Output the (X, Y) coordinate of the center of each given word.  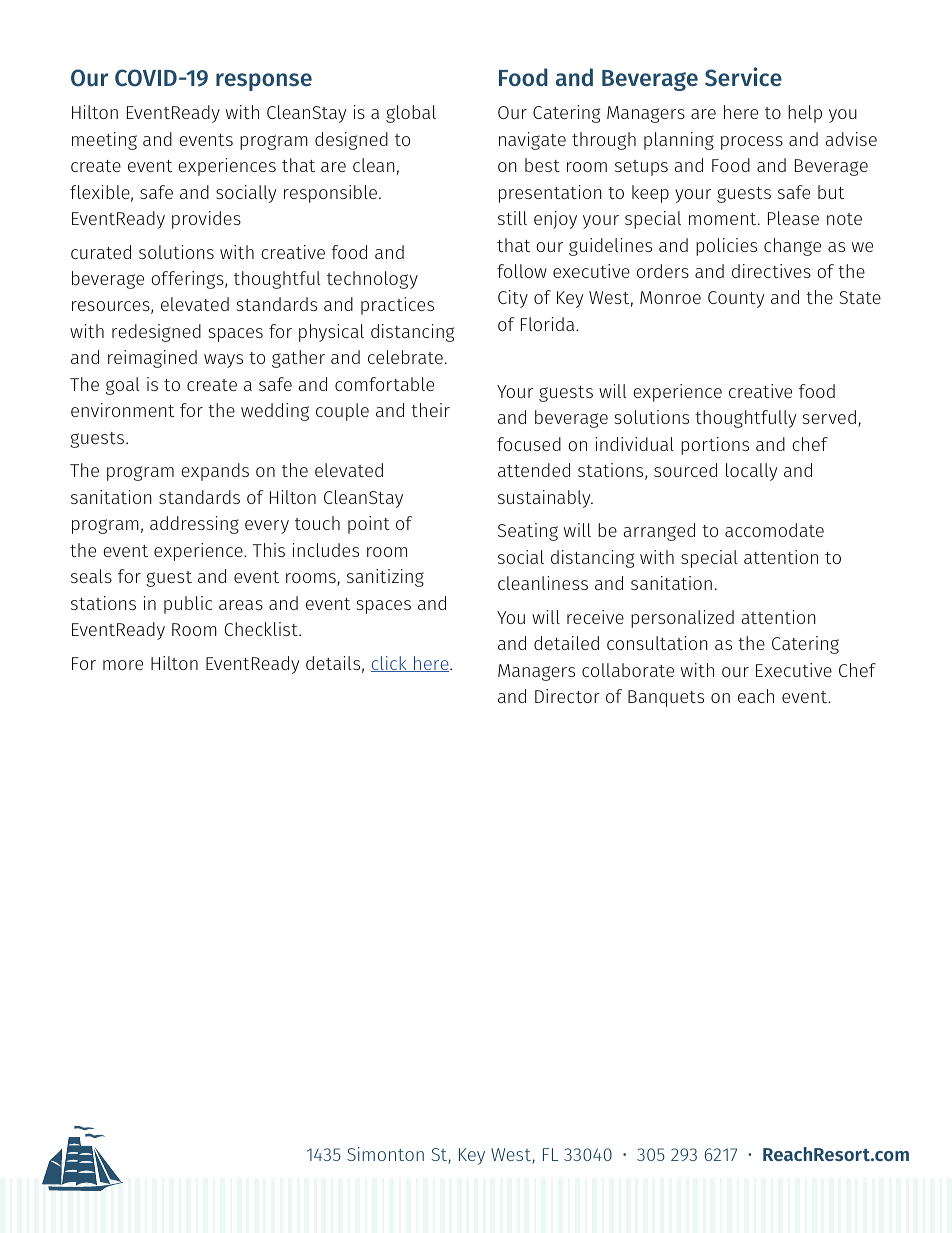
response (264, 82)
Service (743, 77)
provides (206, 220)
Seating (528, 532)
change (792, 247)
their (430, 410)
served (829, 417)
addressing (194, 525)
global (411, 114)
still (512, 218)
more (123, 665)
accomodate (774, 530)
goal (123, 386)
